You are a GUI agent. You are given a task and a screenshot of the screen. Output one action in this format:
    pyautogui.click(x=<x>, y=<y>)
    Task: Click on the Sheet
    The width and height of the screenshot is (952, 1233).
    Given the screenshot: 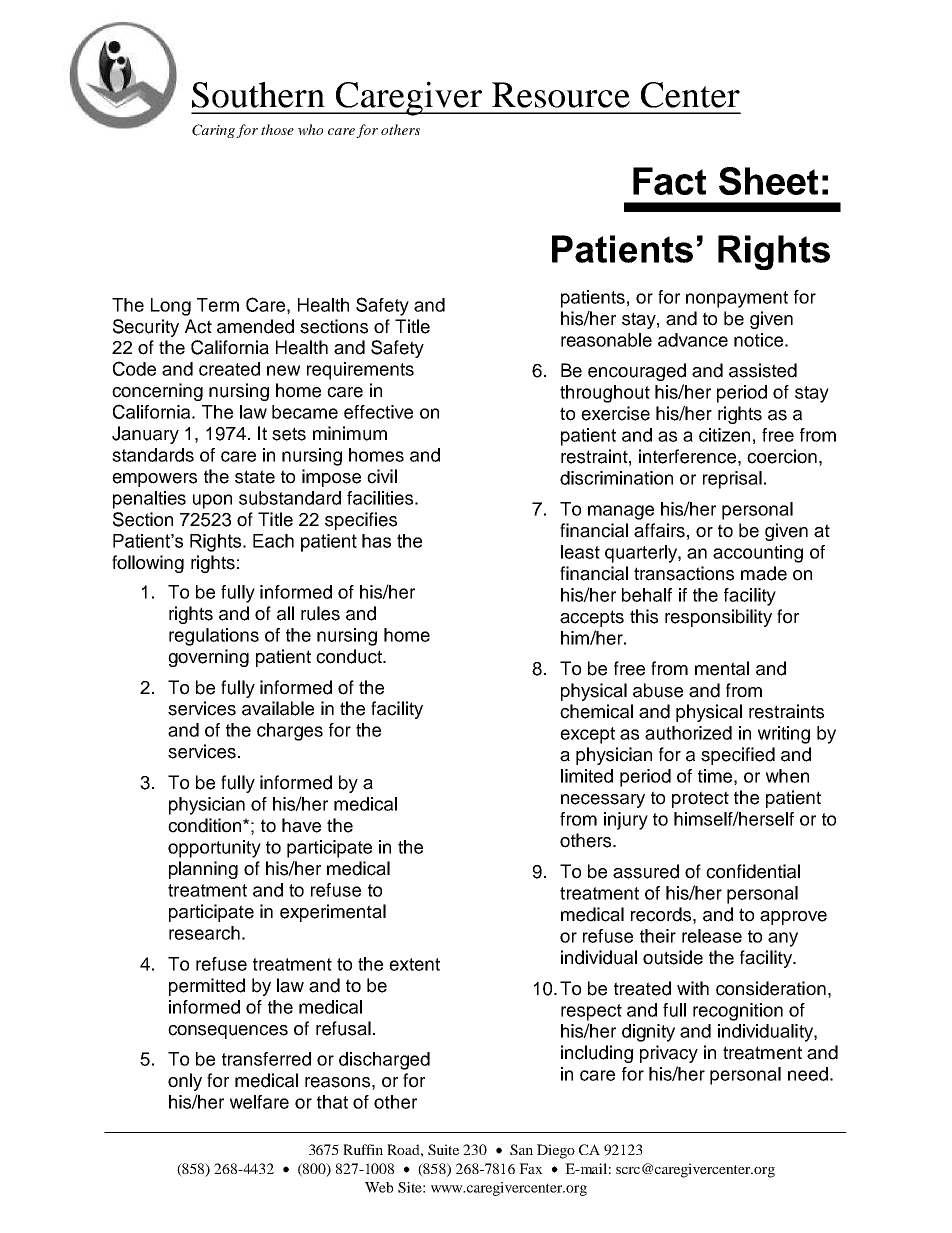 What is the action you would take?
    pyautogui.click(x=768, y=181)
